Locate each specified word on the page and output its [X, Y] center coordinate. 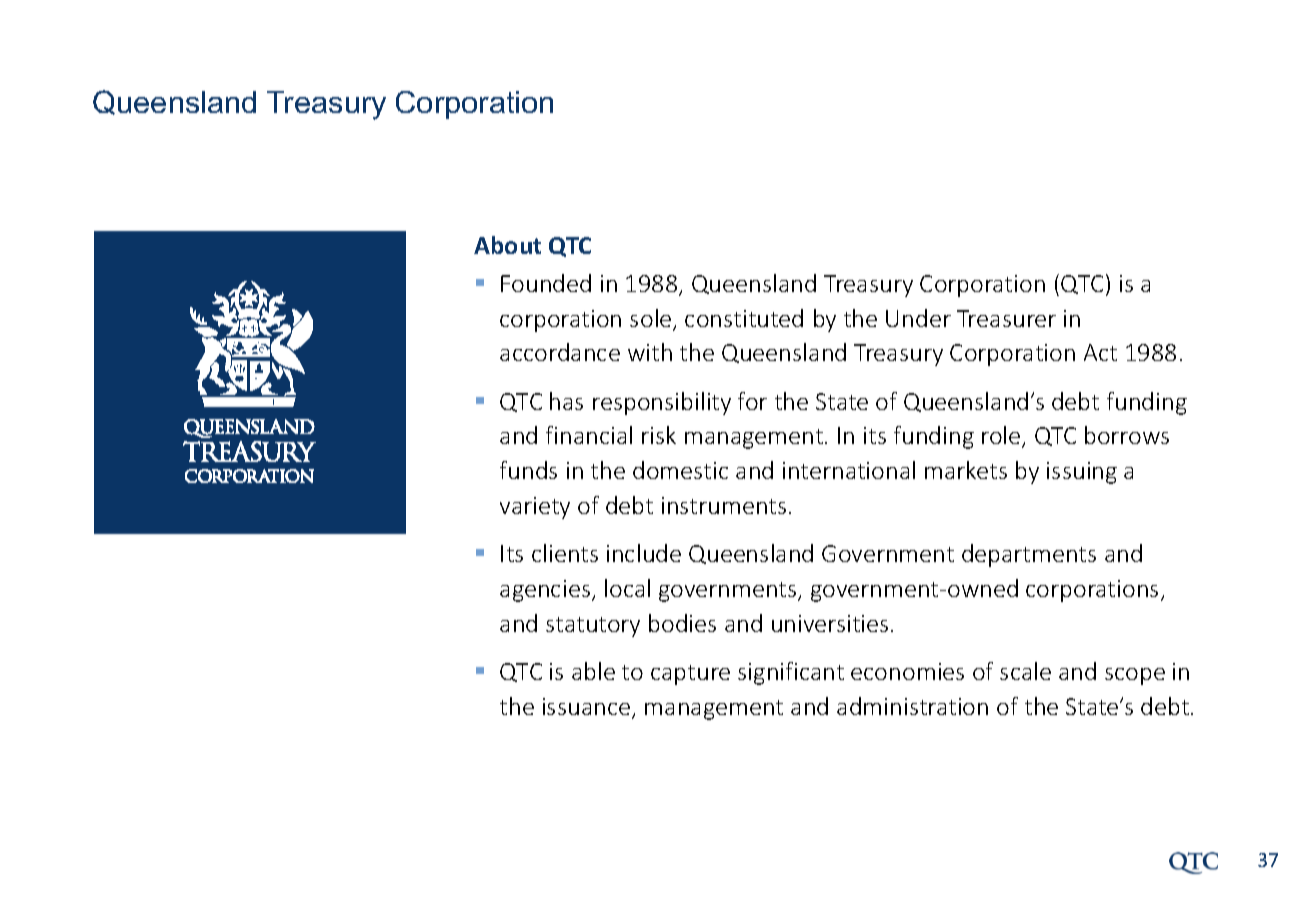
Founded [546, 283]
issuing [1082, 473]
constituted [744, 318]
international [849, 470]
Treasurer [1006, 318]
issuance [588, 708]
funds [528, 470]
